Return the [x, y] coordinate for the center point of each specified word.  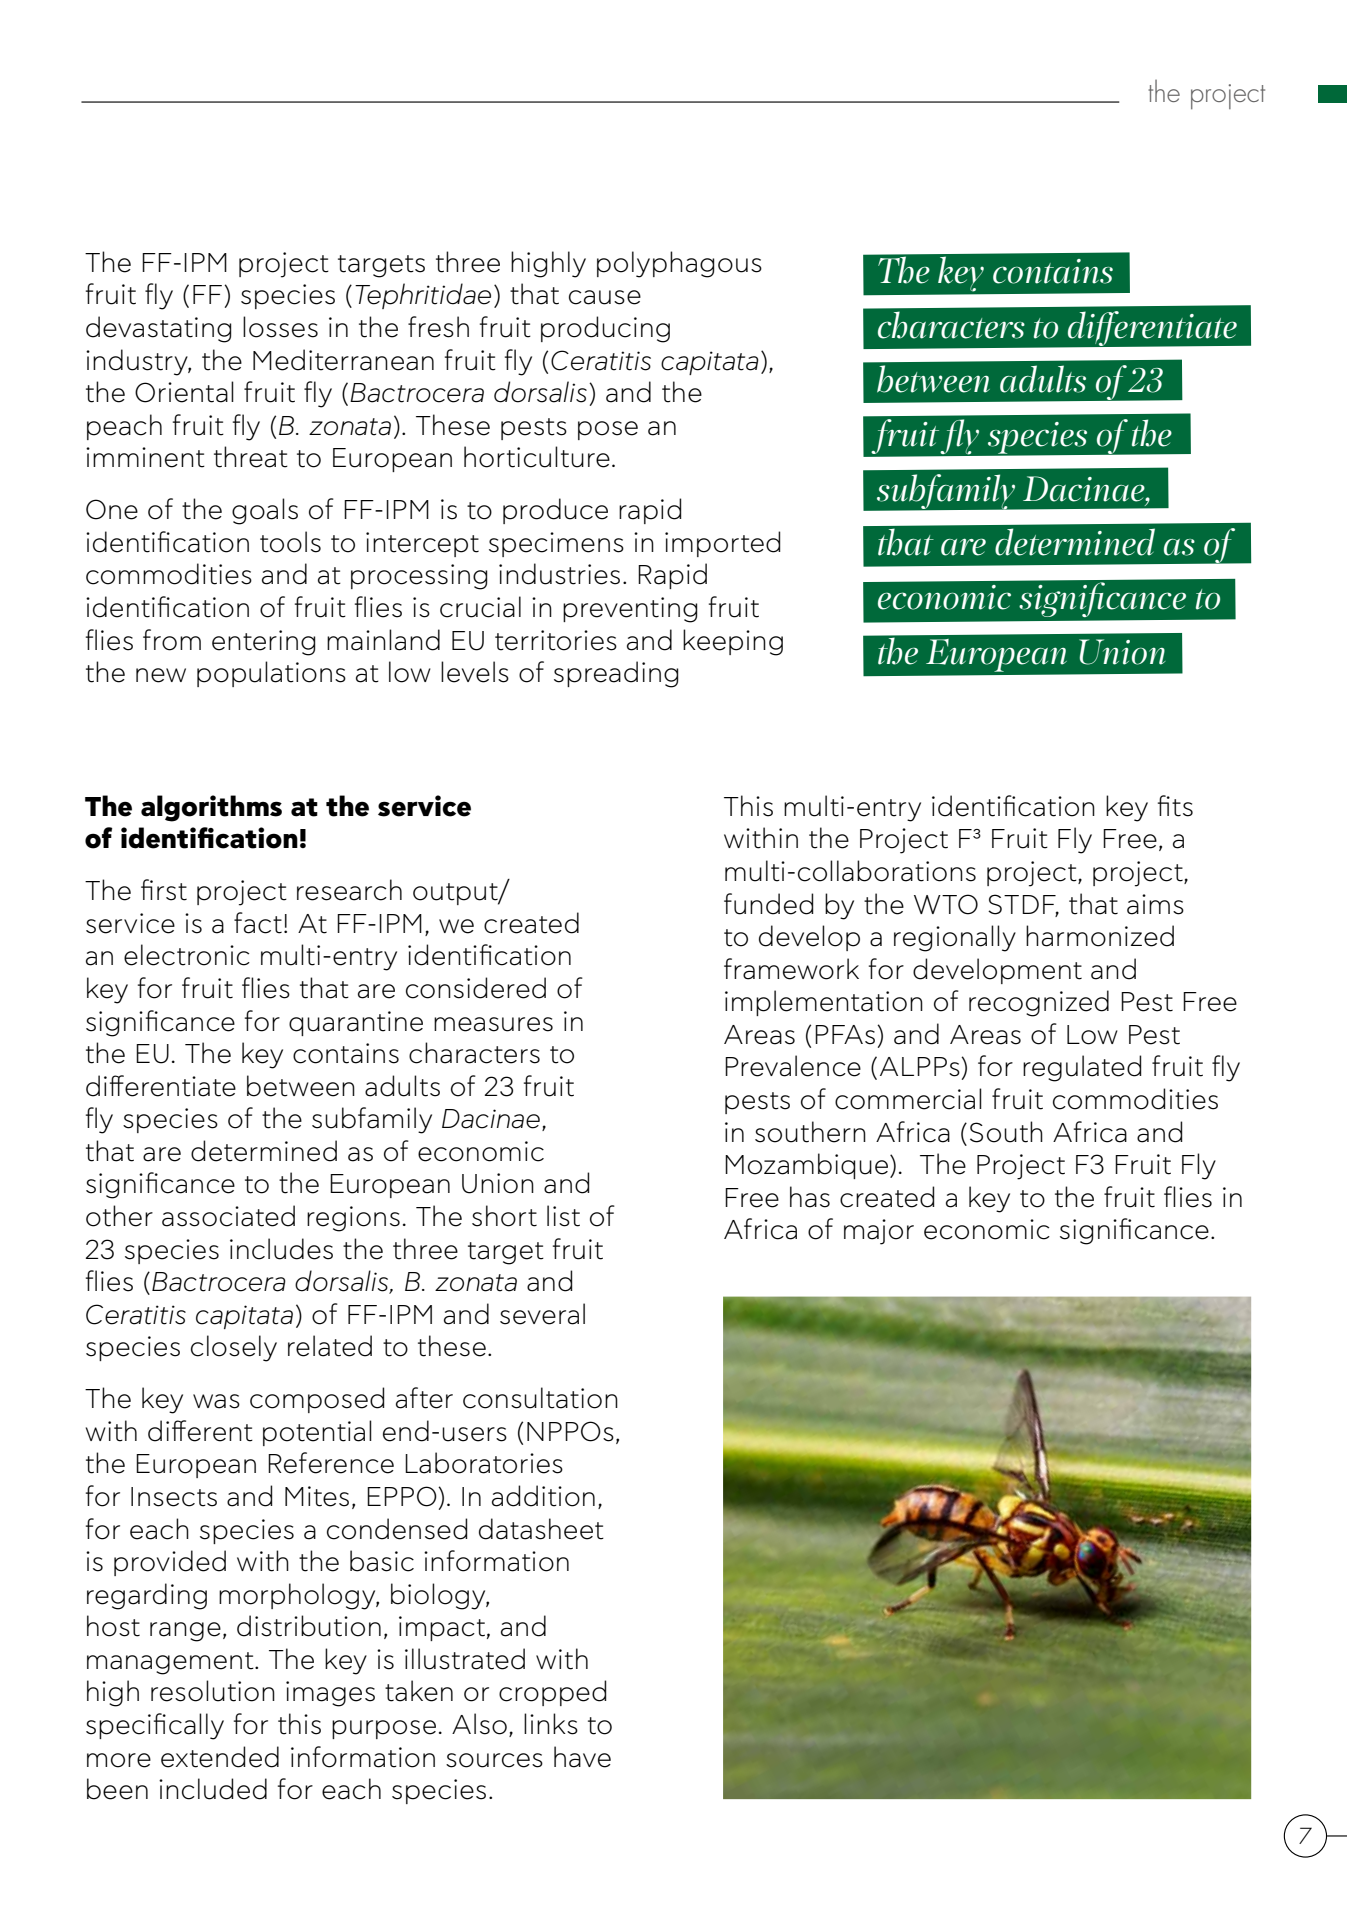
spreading [616, 674]
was [216, 1401]
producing [605, 329]
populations [271, 674]
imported [722, 544]
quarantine [356, 1023]
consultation [540, 1398]
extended [220, 1757]
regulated [1082, 1068]
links [551, 1724]
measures [493, 1024]
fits [1175, 806]
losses [280, 327]
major [879, 1232]
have [582, 1757]
